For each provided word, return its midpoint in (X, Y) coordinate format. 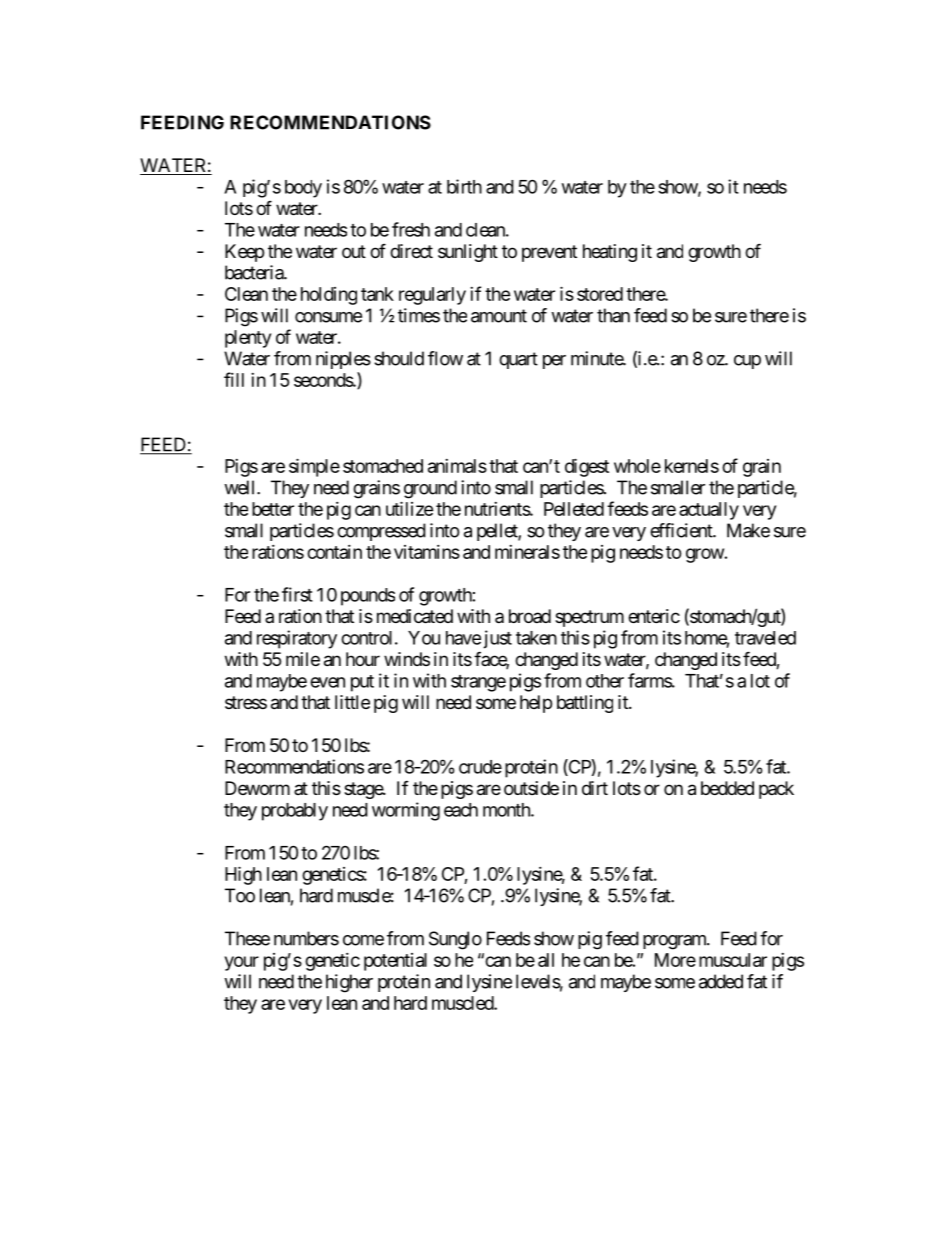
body (303, 189)
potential (395, 962)
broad (530, 616)
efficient (682, 530)
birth (464, 186)
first (297, 594)
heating (610, 253)
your (241, 963)
